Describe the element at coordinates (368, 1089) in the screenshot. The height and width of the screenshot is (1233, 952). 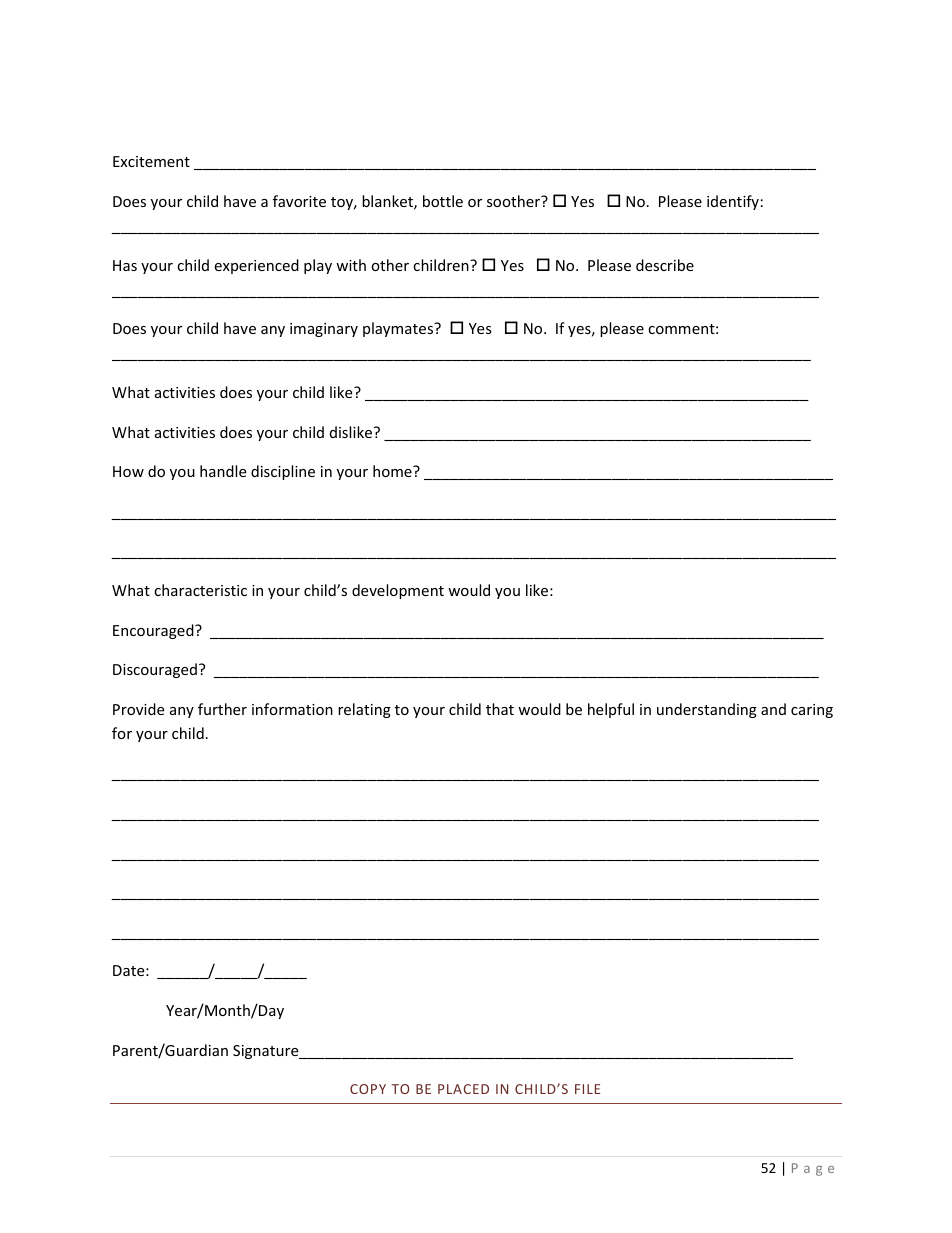
I see `COPY` at that location.
